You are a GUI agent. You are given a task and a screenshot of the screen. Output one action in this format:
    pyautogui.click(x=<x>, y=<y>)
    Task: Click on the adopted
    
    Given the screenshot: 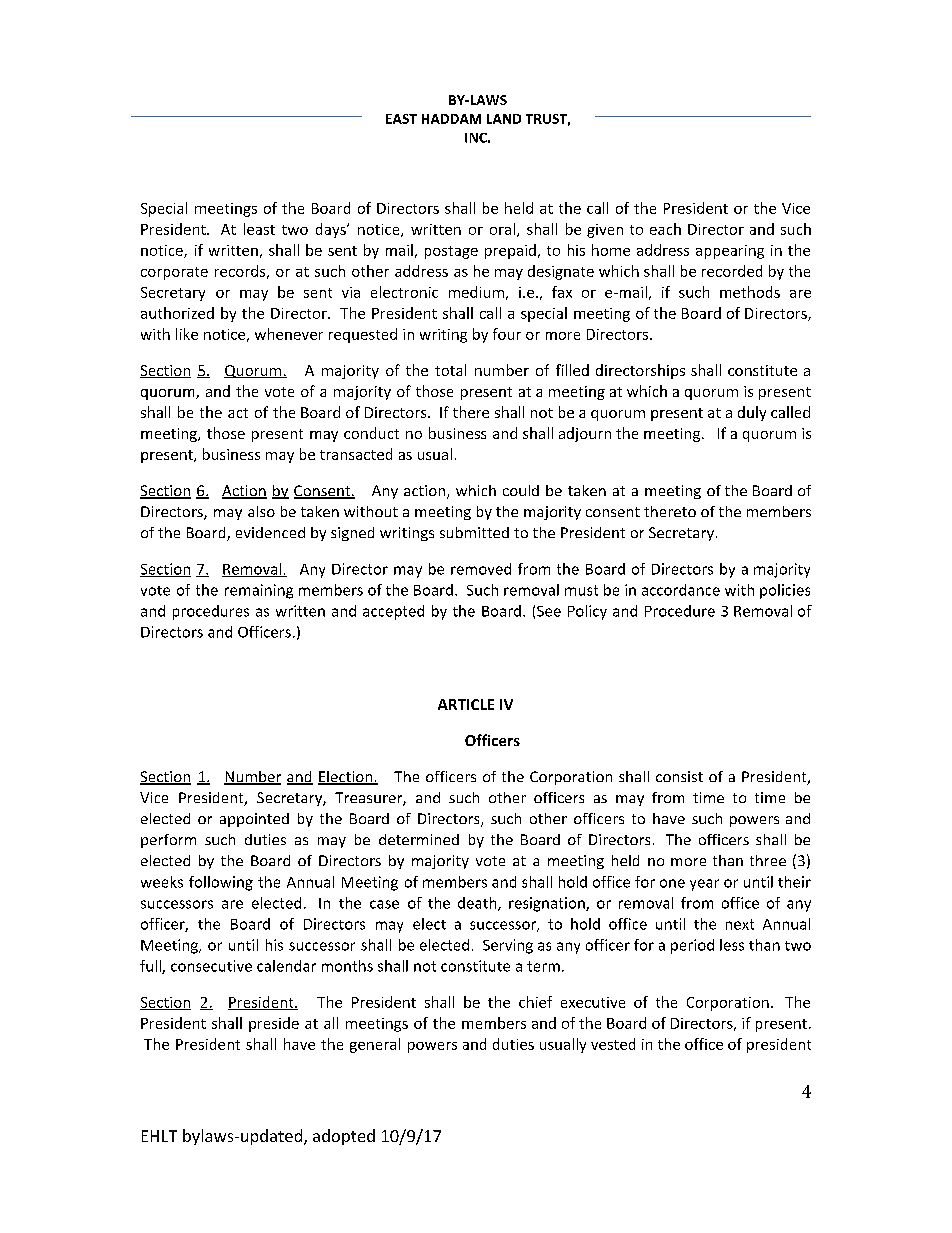 What is the action you would take?
    pyautogui.click(x=344, y=1137)
